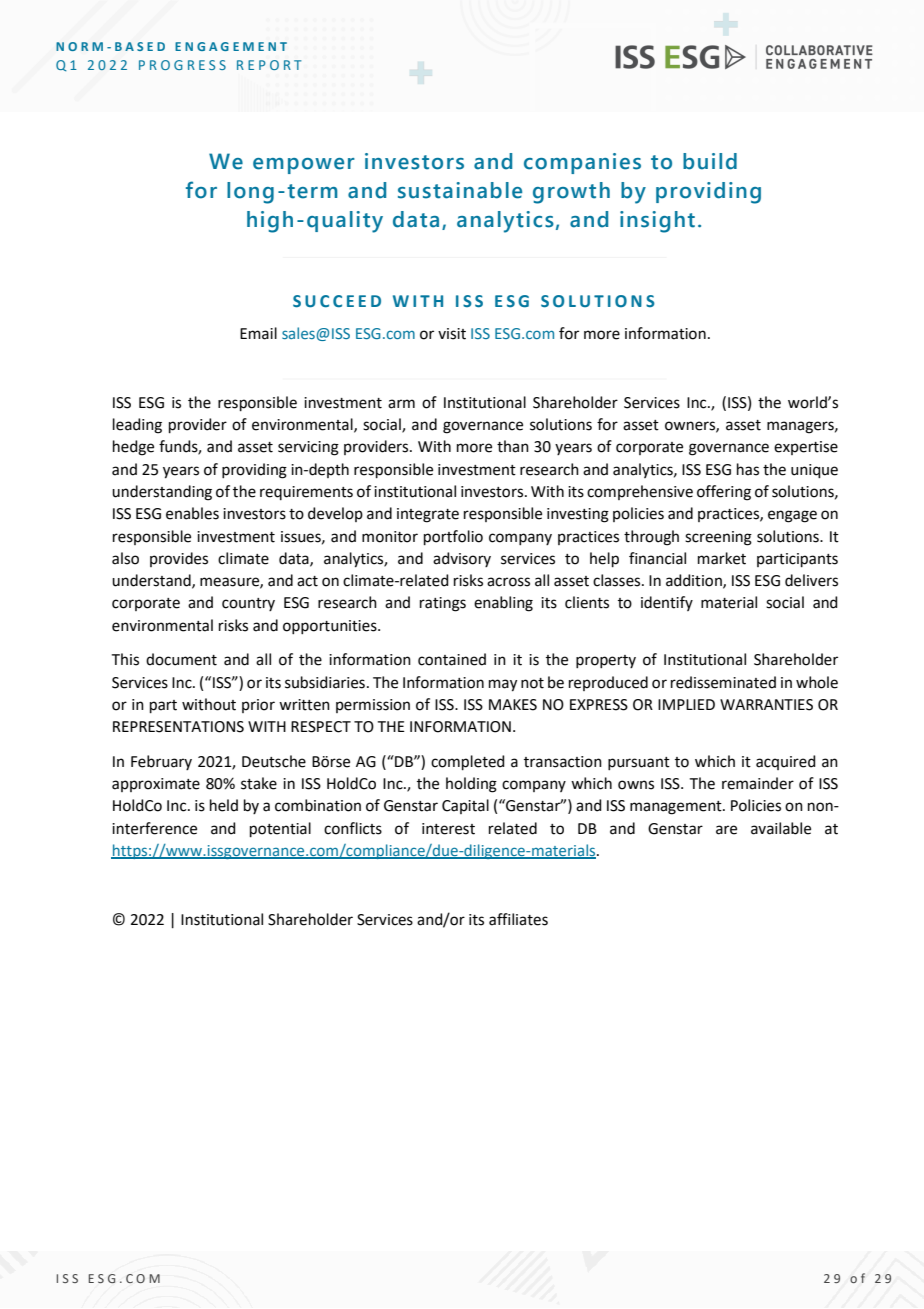 The image size is (924, 1309). What do you see at coordinates (137, 426) in the document?
I see `leading` at bounding box center [137, 426].
